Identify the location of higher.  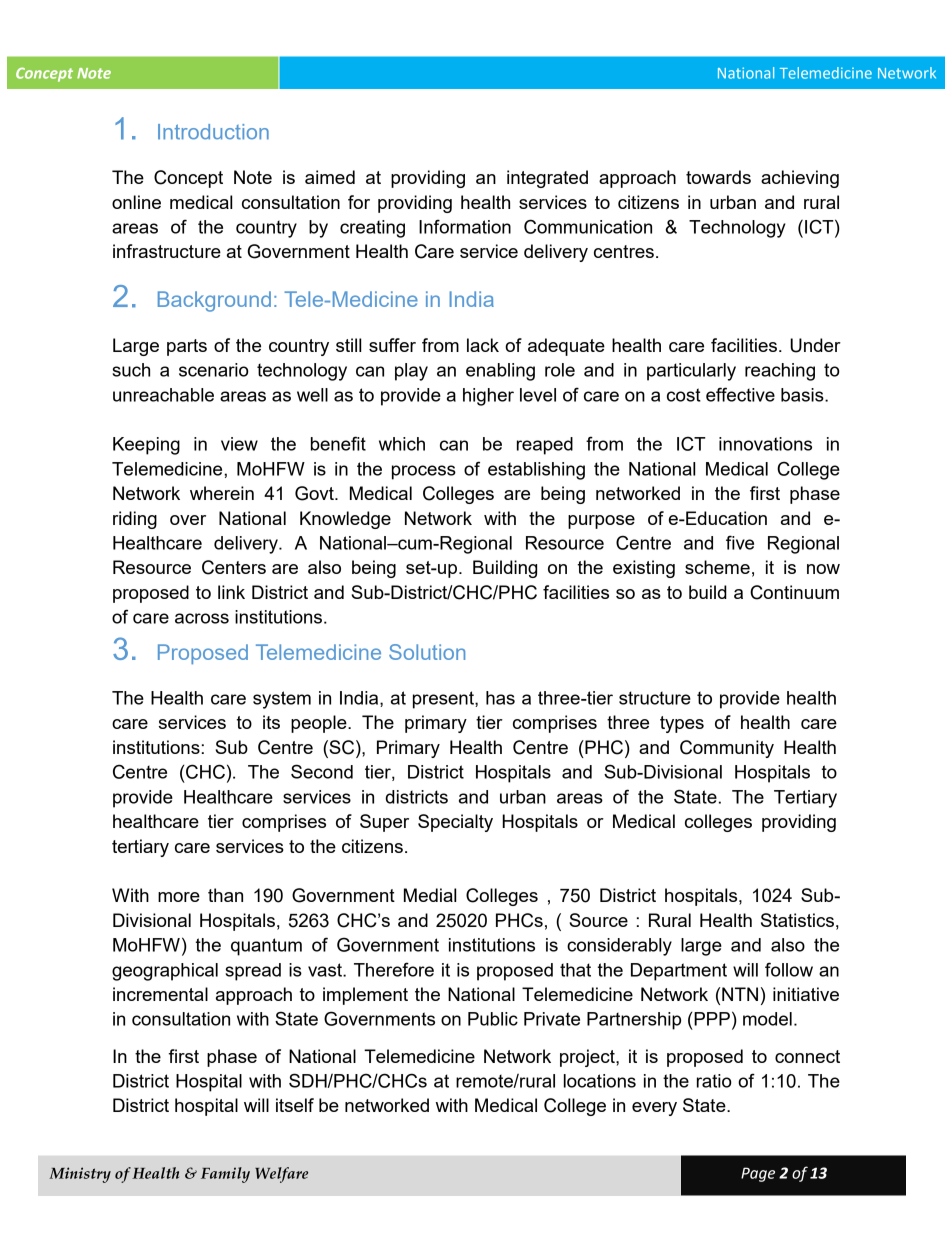
(488, 397).
